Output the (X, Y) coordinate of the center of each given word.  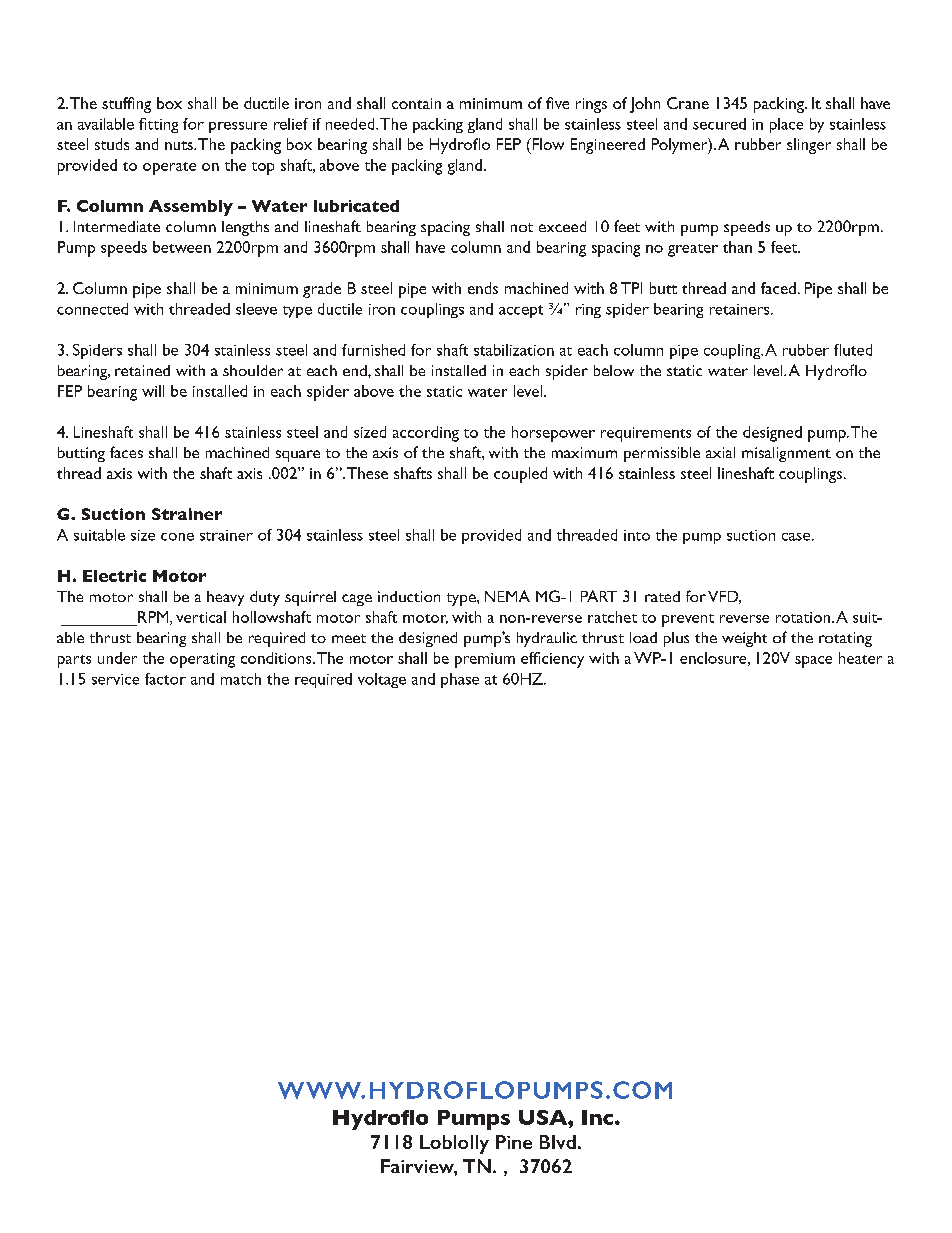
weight (744, 639)
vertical (201, 617)
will (153, 391)
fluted (853, 350)
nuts (180, 145)
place (786, 125)
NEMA (507, 596)
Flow (547, 144)
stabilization (514, 350)
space (813, 662)
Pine (514, 1142)
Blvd (558, 1142)
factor (165, 679)
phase (460, 680)
